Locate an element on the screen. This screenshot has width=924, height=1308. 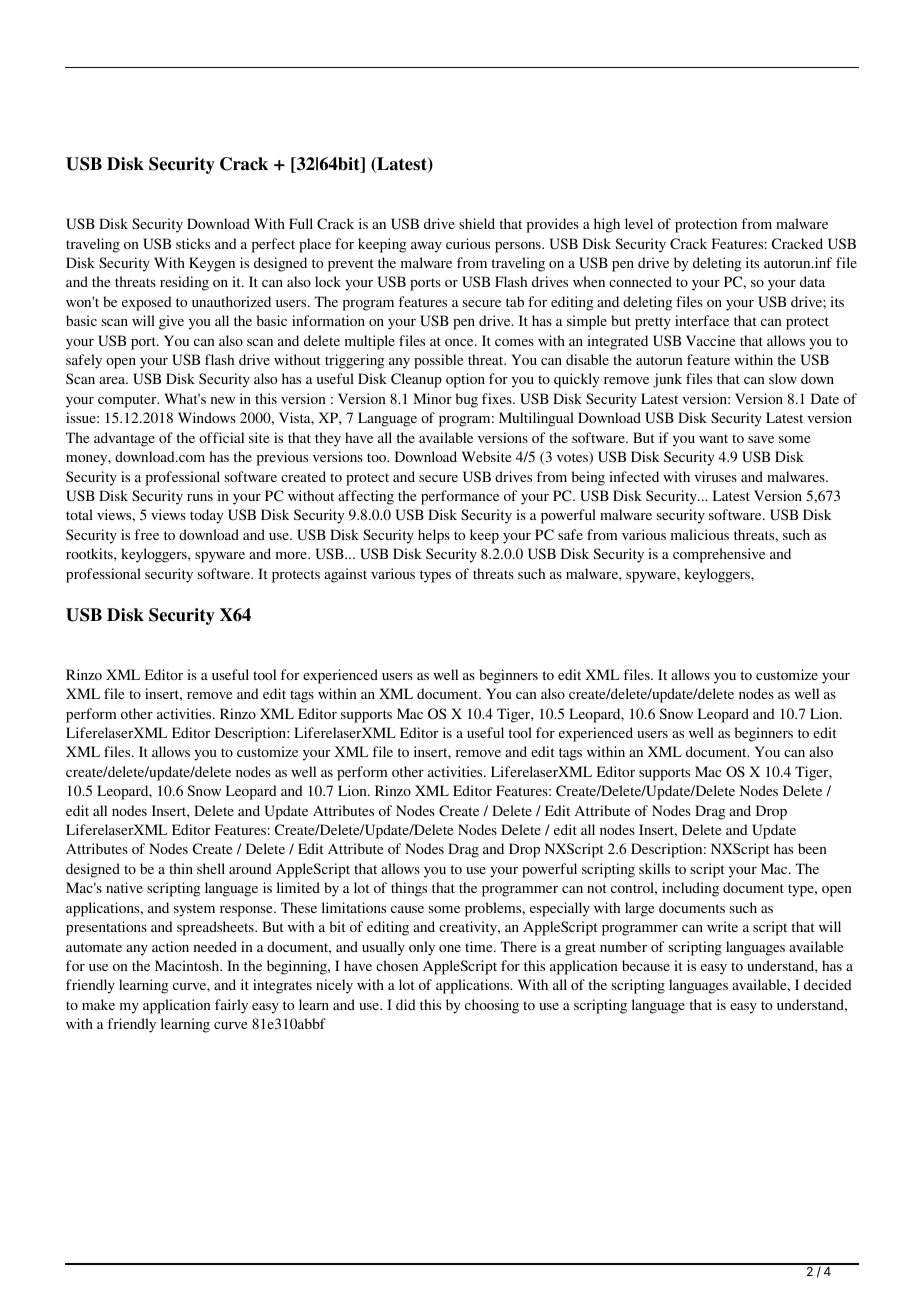
been is located at coordinates (812, 848).
